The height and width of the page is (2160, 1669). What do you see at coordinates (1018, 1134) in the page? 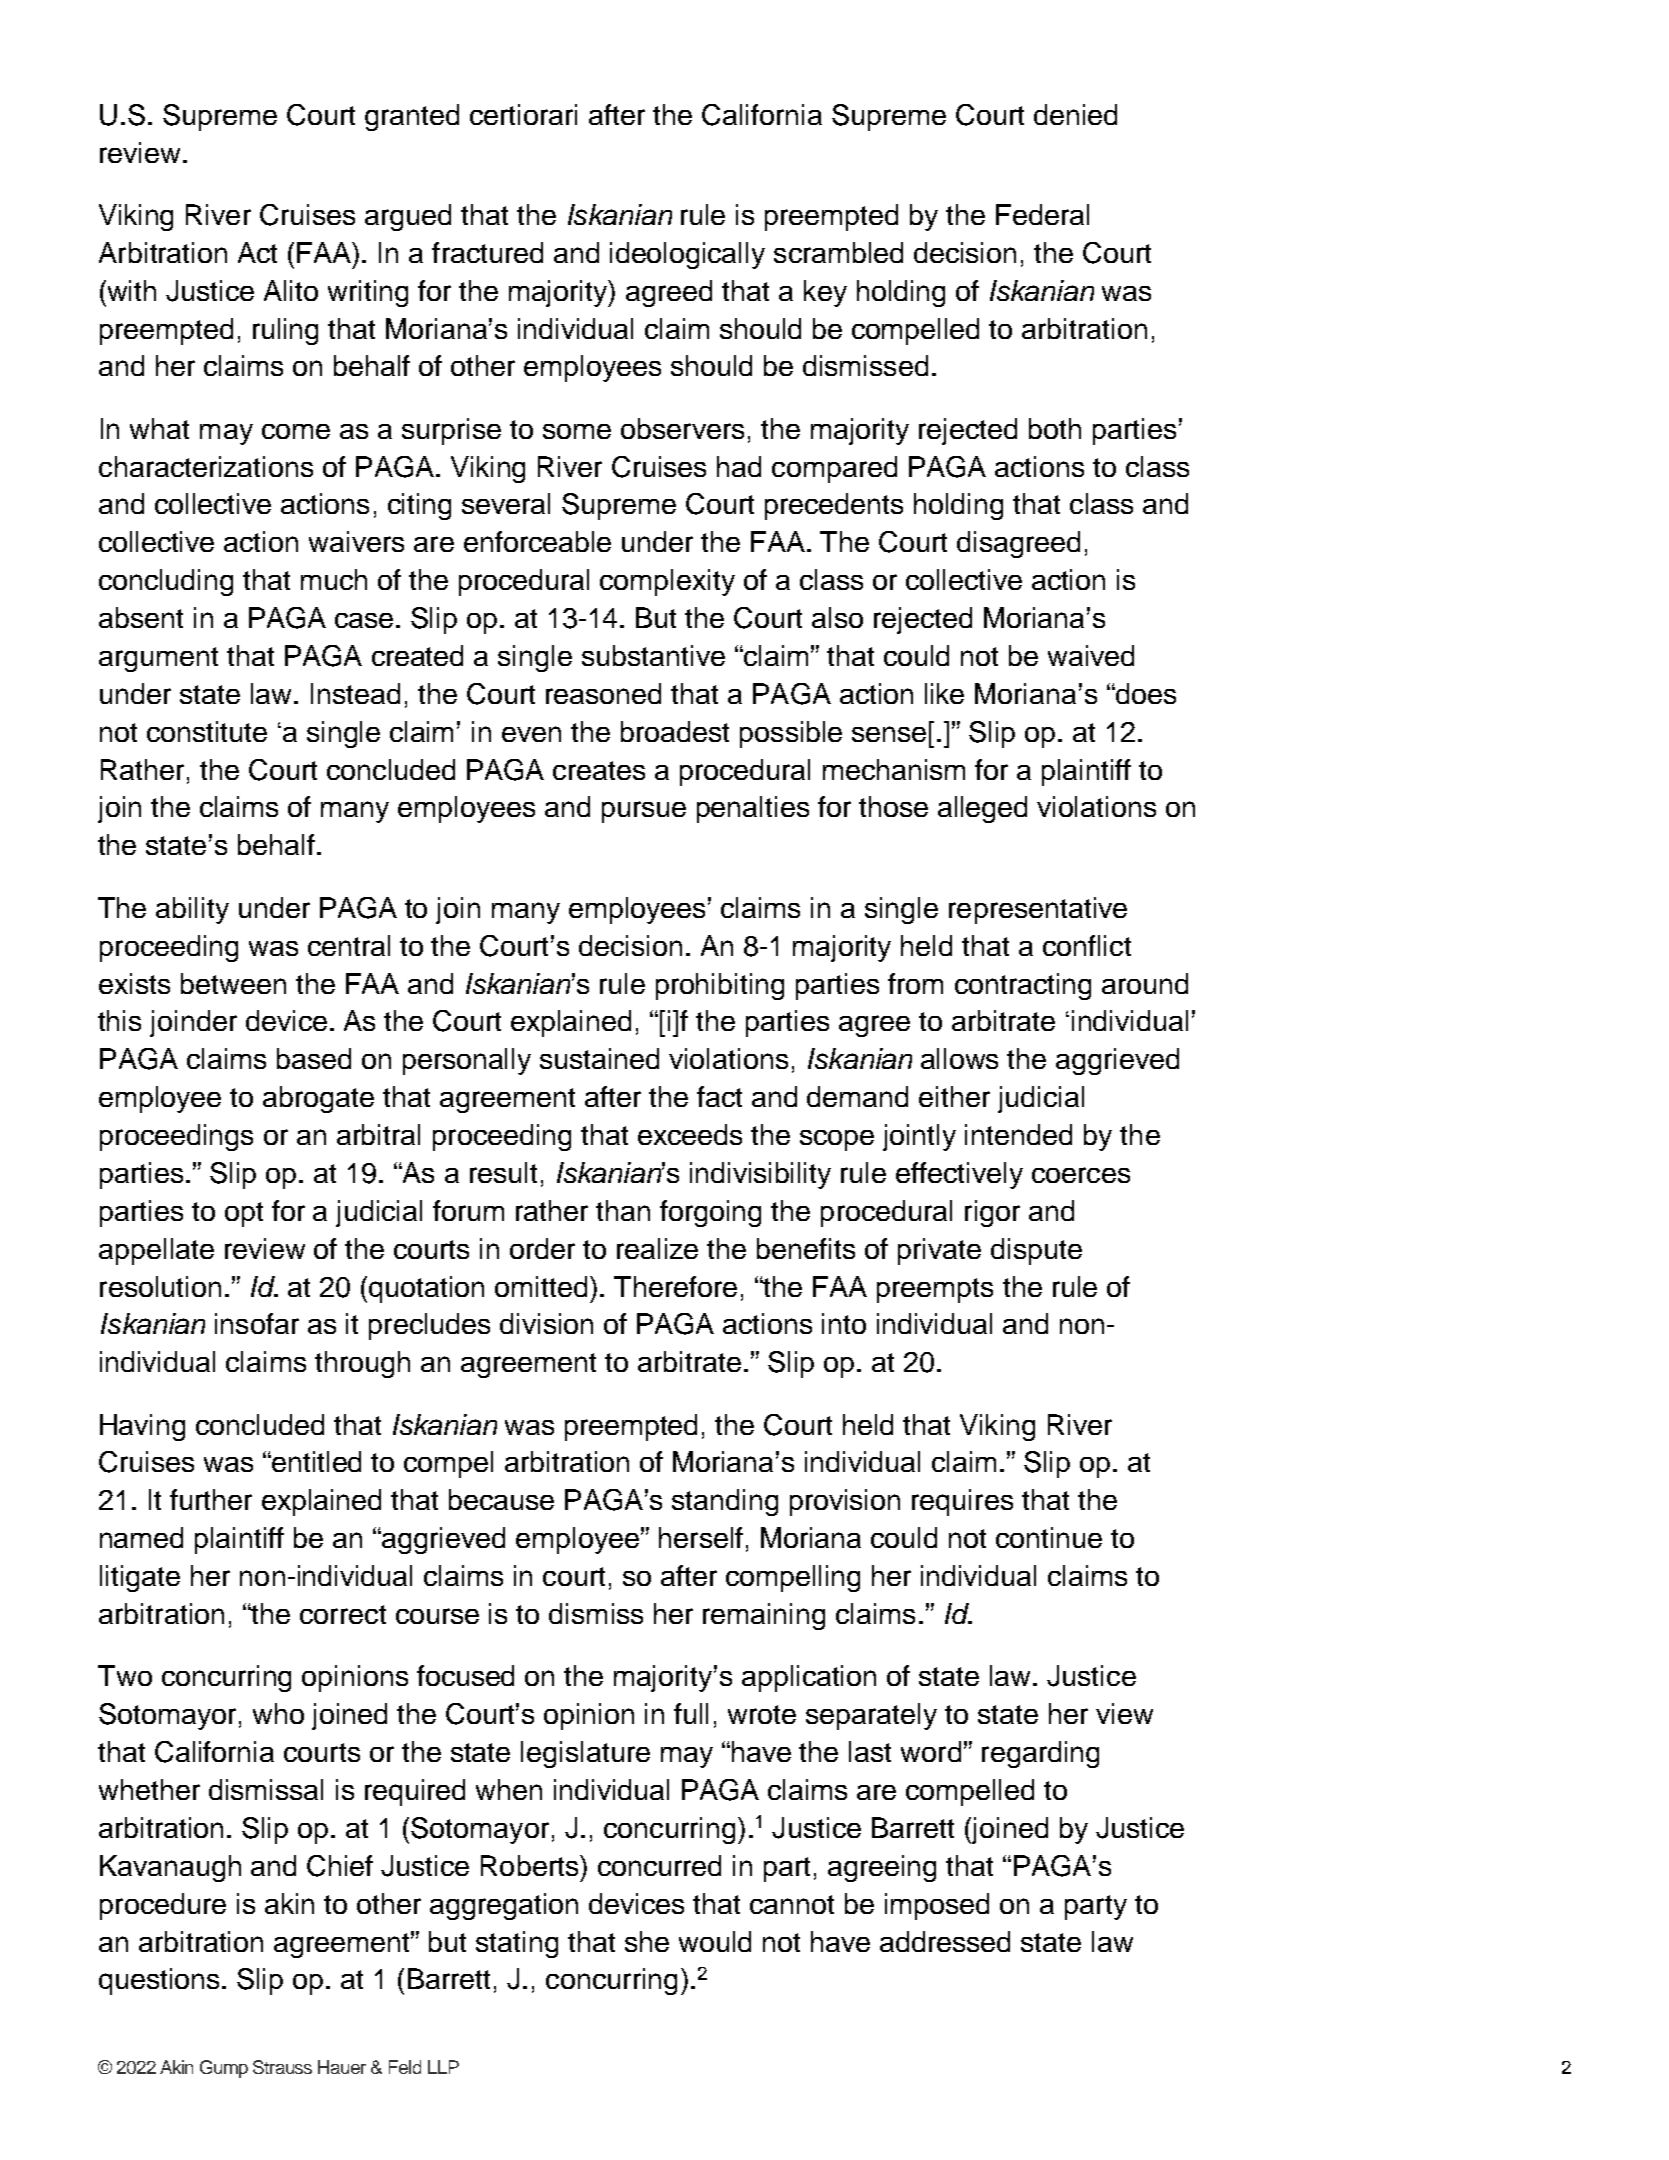
I see `intended` at bounding box center [1018, 1134].
